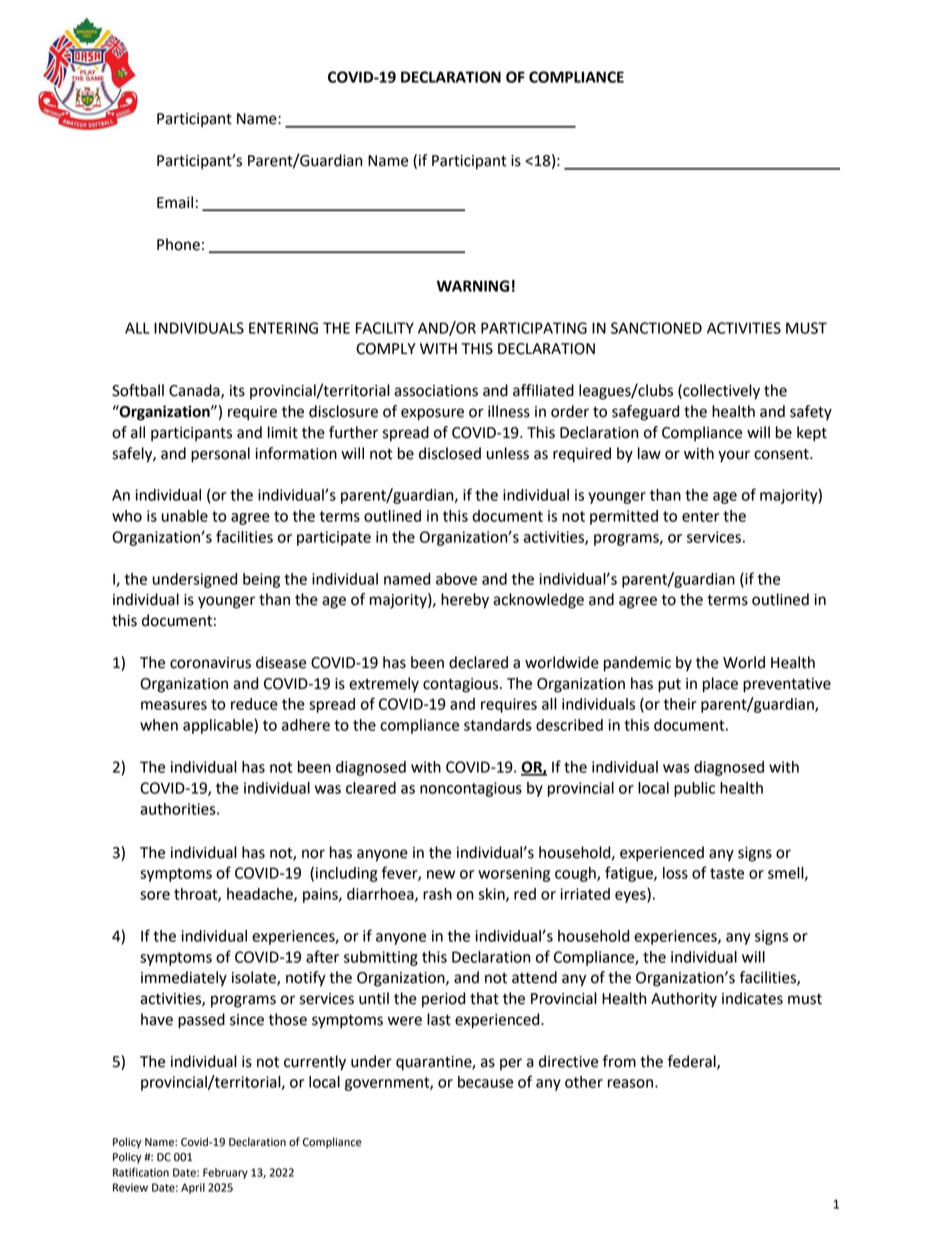 The height and width of the screenshot is (1233, 952). What do you see at coordinates (441, 874) in the screenshot?
I see `new` at bounding box center [441, 874].
